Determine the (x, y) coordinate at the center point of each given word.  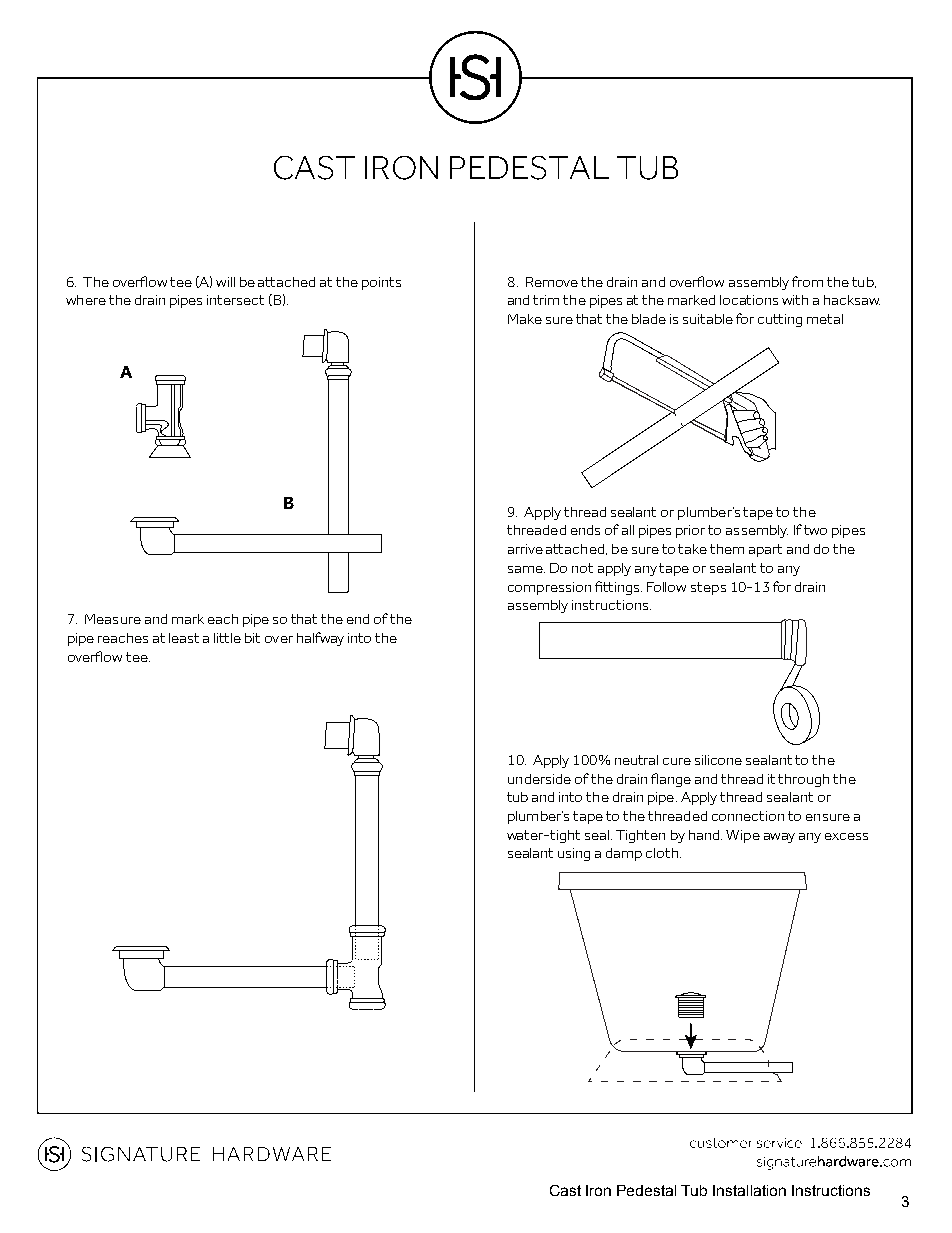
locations (749, 300)
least (184, 638)
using (574, 854)
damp (624, 854)
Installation (749, 1190)
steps (708, 588)
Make (525, 319)
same (526, 569)
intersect (235, 300)
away (779, 838)
